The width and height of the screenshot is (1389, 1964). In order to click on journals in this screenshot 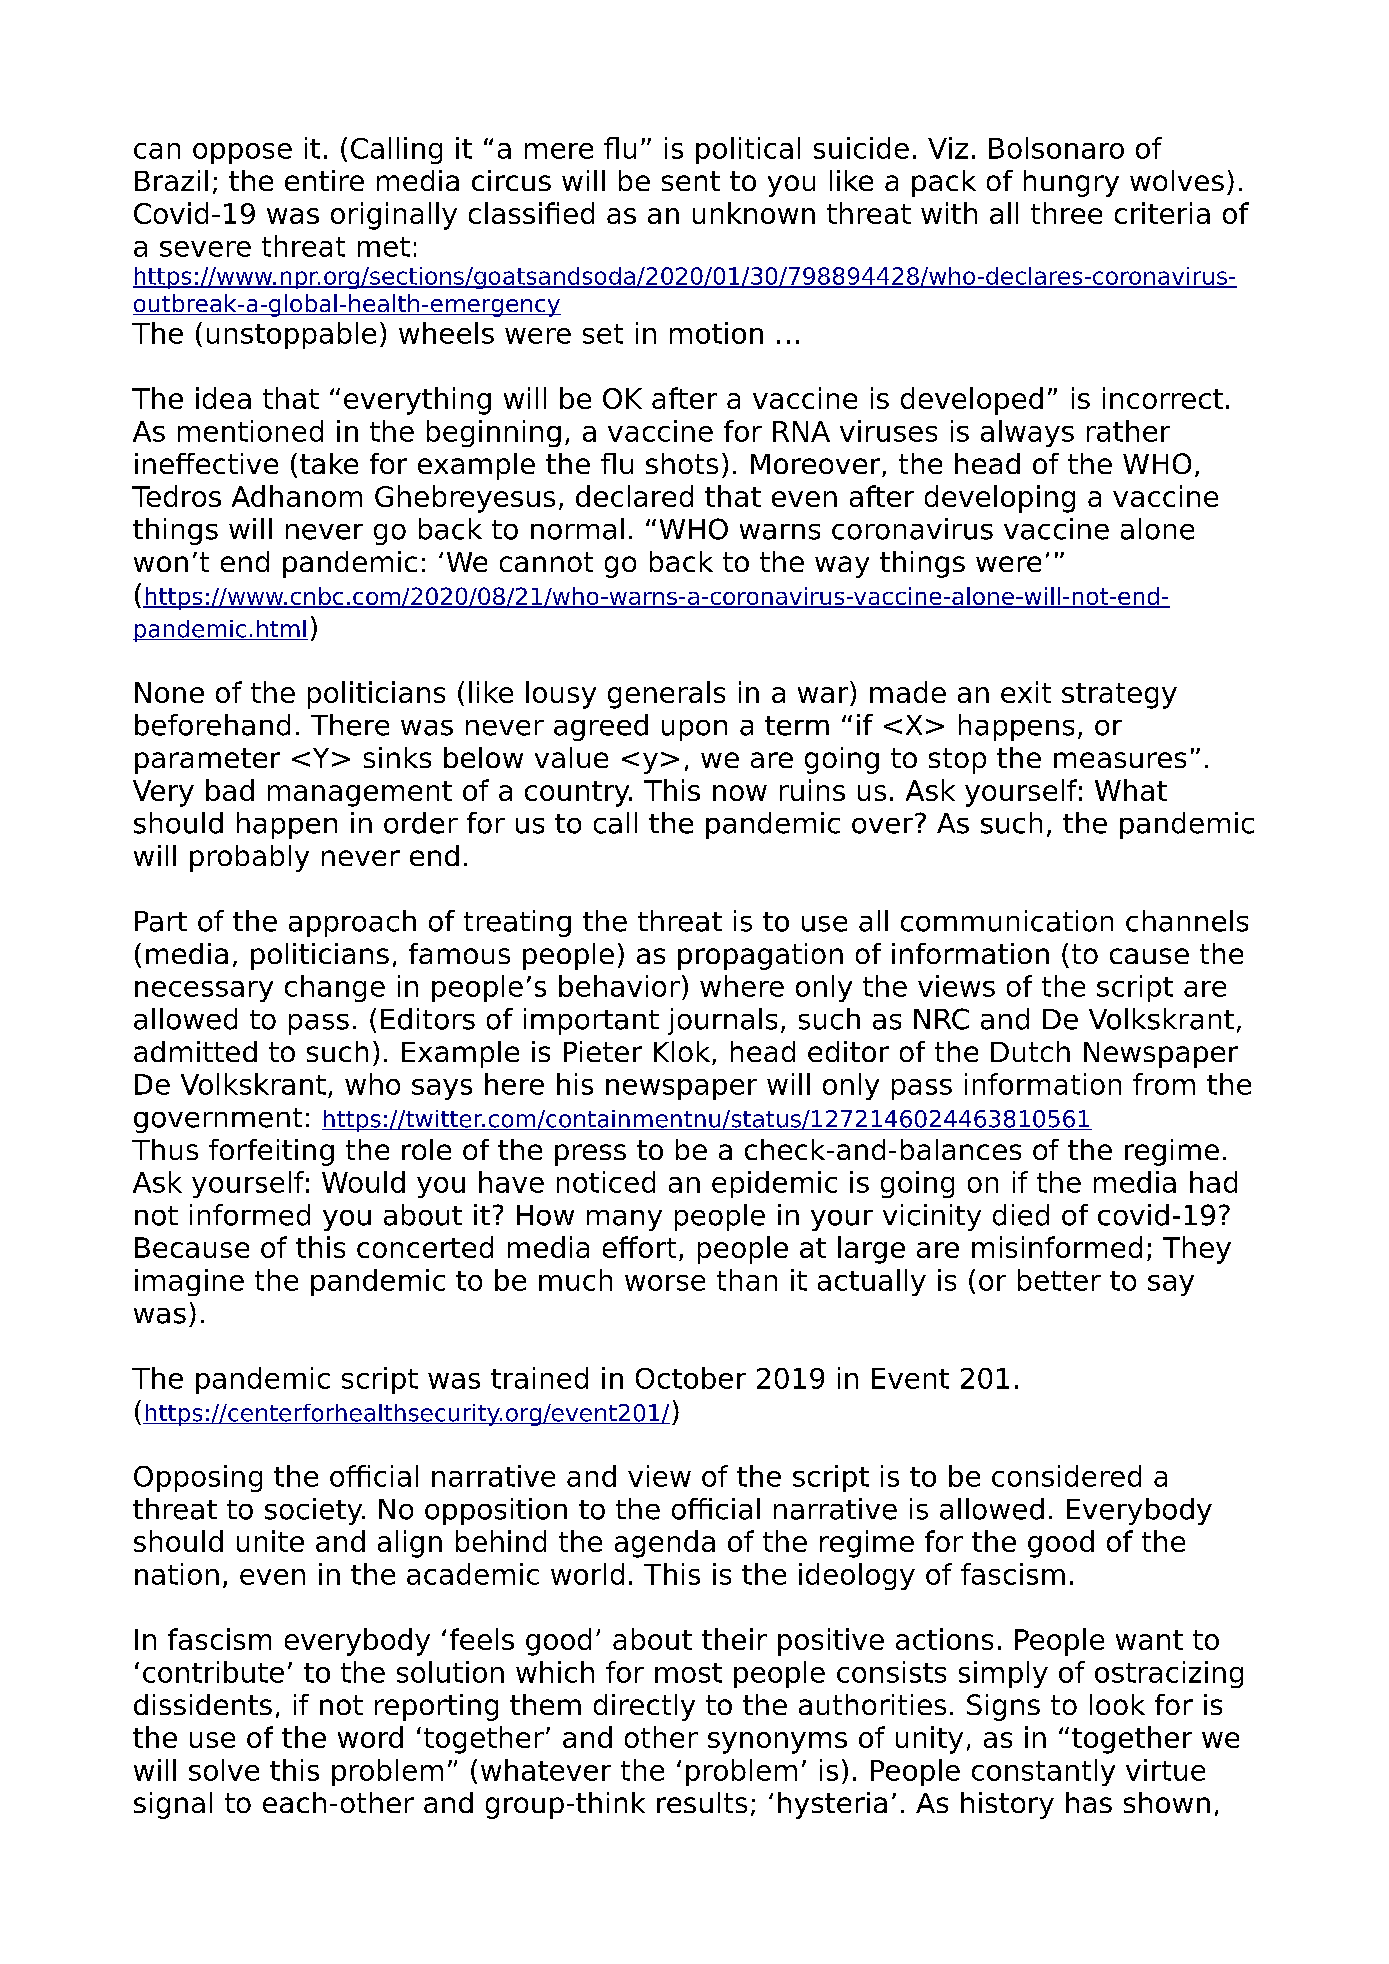, I will do `click(722, 1021)`.
